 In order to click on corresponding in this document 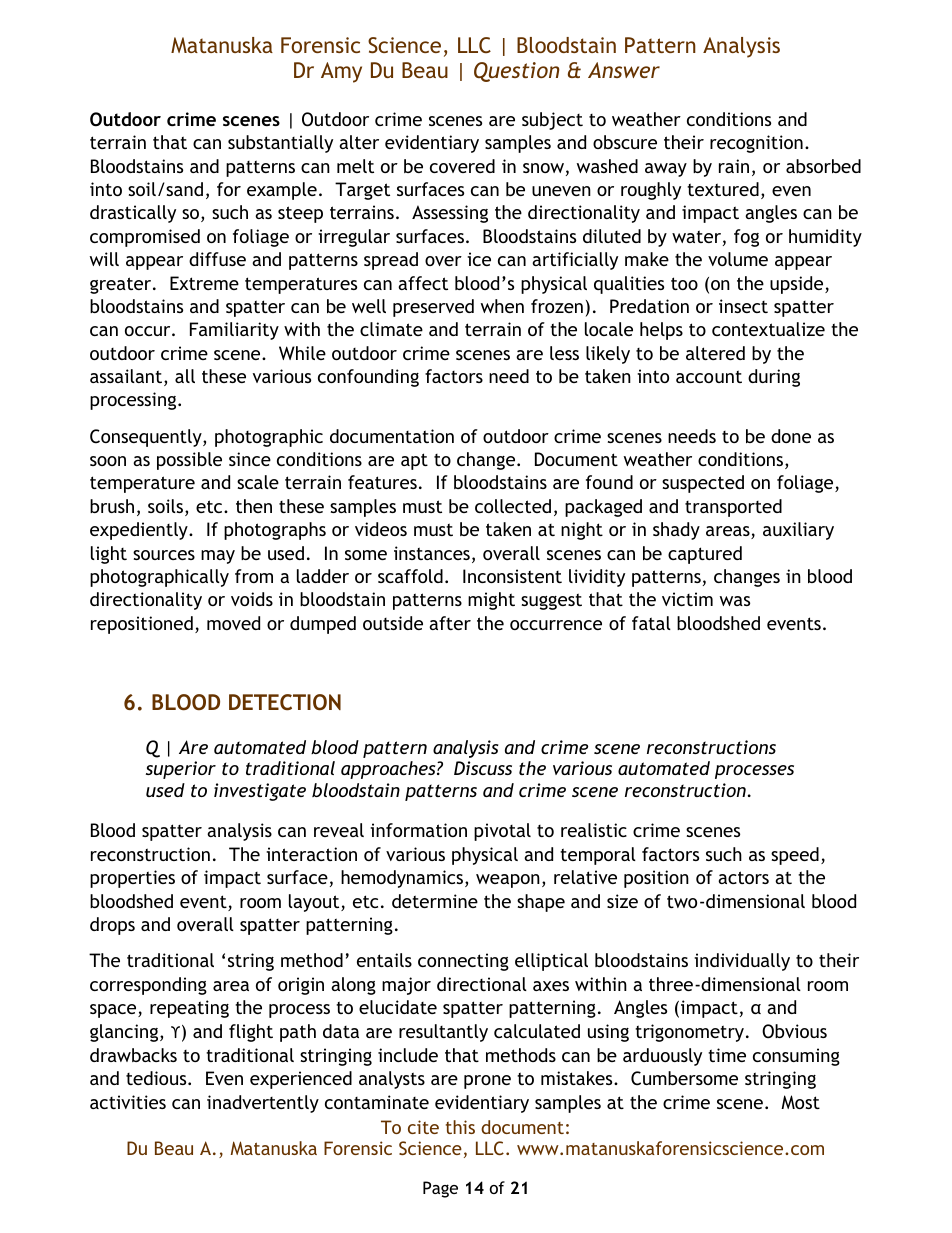, I will do `click(148, 986)`.
